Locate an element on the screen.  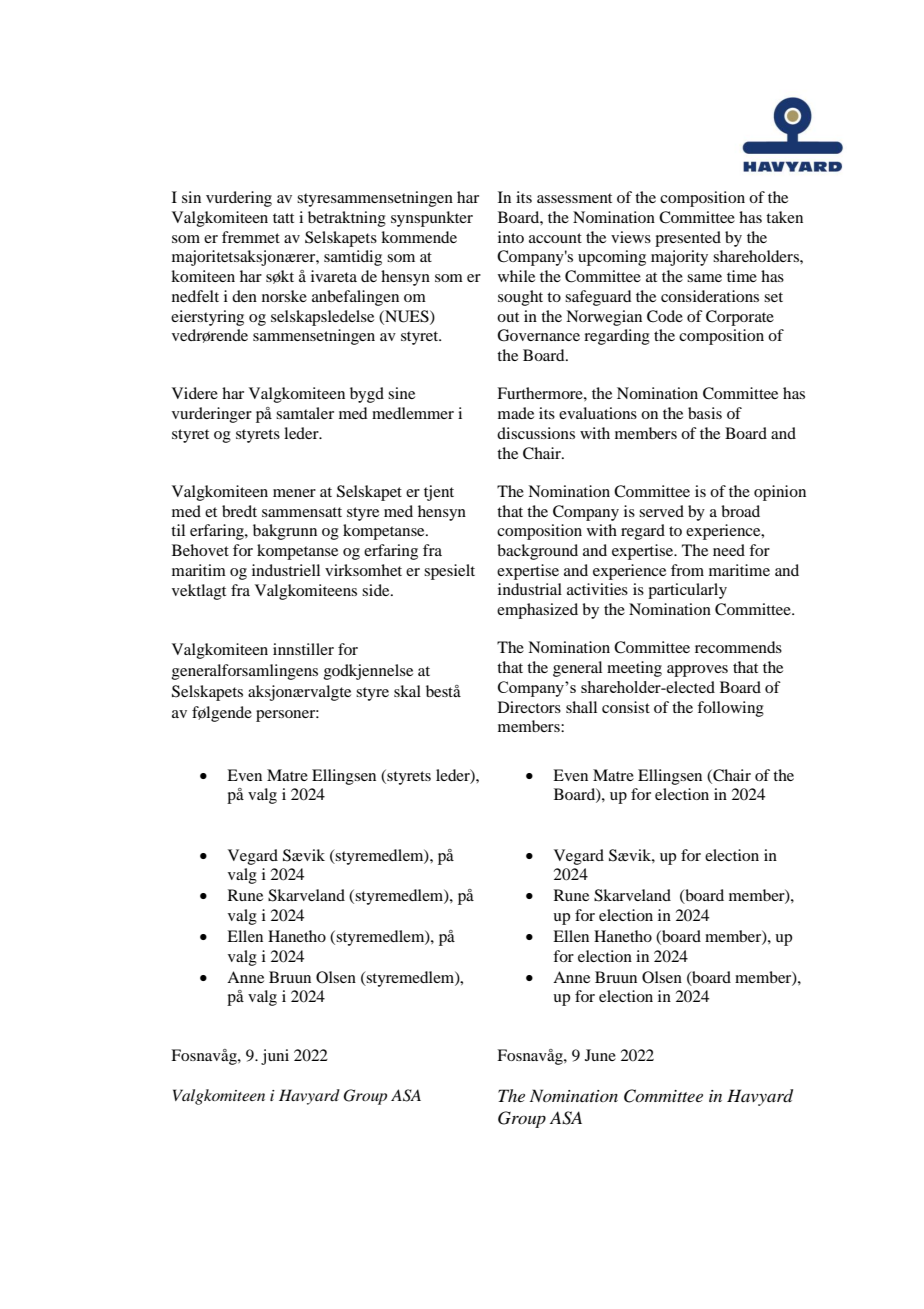
June is located at coordinates (600, 1055).
